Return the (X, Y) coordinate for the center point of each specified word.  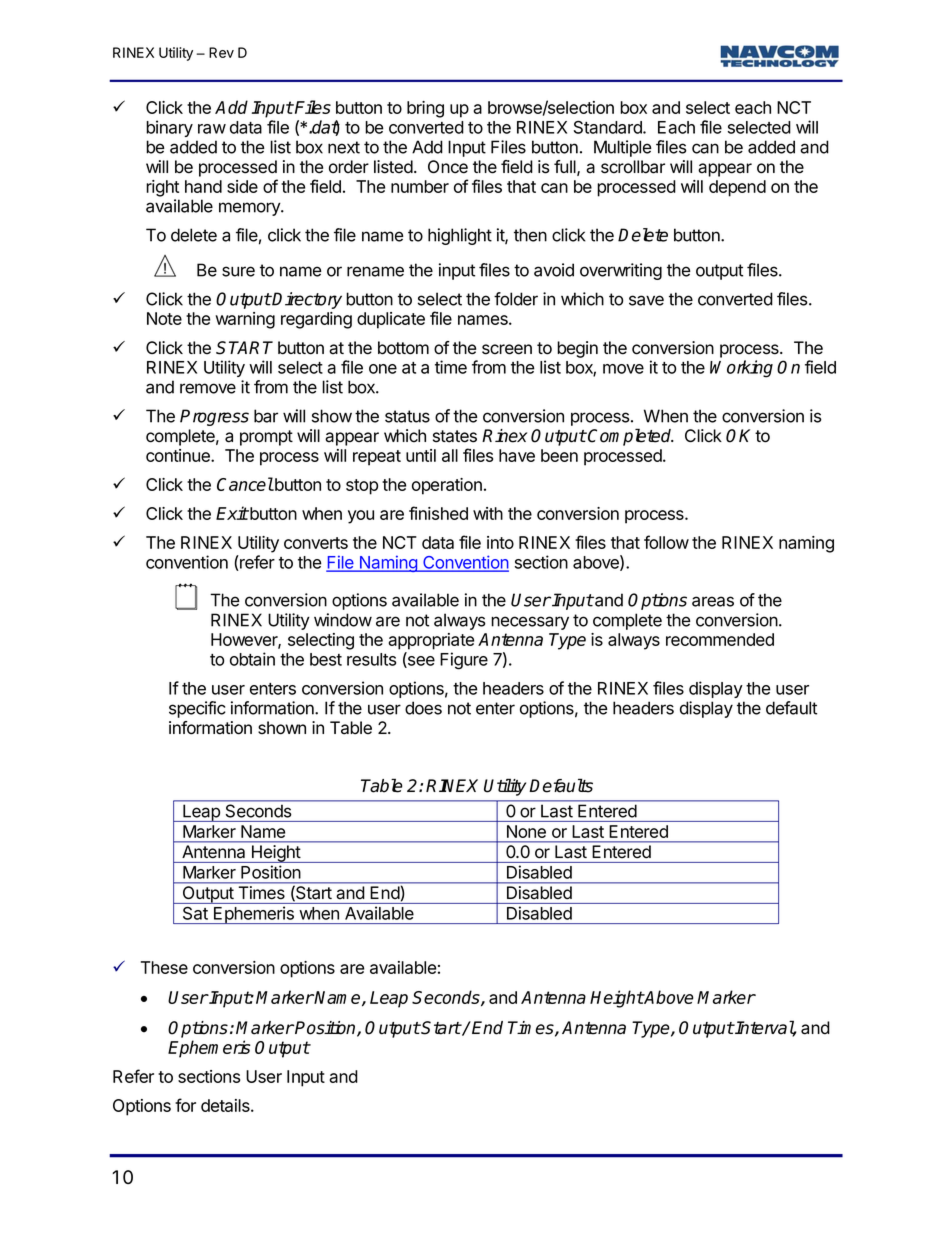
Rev (221, 52)
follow (666, 542)
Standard (609, 127)
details (226, 1105)
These (164, 967)
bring (425, 109)
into (500, 542)
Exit (232, 513)
